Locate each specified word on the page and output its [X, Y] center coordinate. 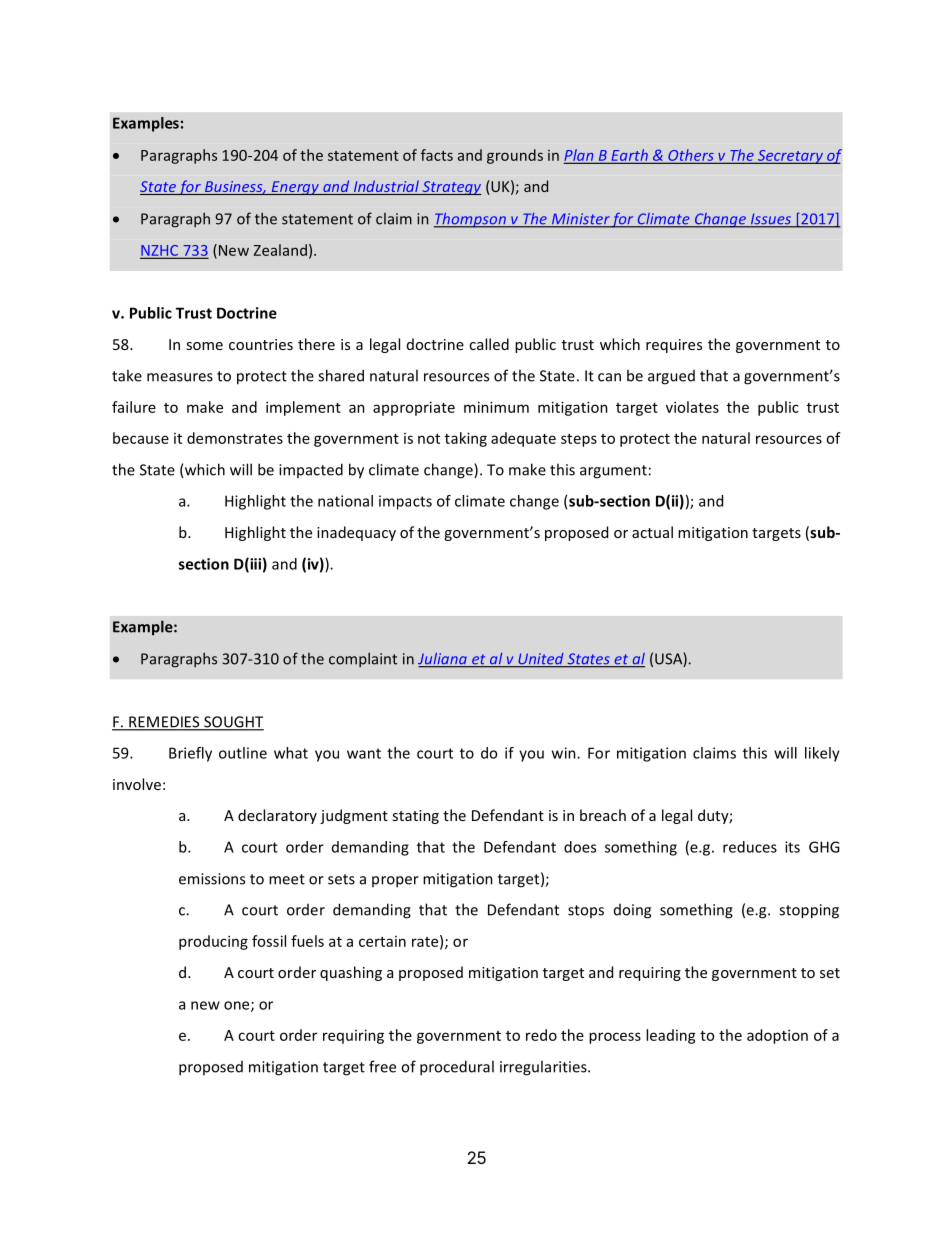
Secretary [790, 157]
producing [213, 942]
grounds [515, 156]
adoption [777, 1036]
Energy [295, 188]
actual [652, 532]
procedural [457, 1068]
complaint [363, 659]
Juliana [443, 660]
